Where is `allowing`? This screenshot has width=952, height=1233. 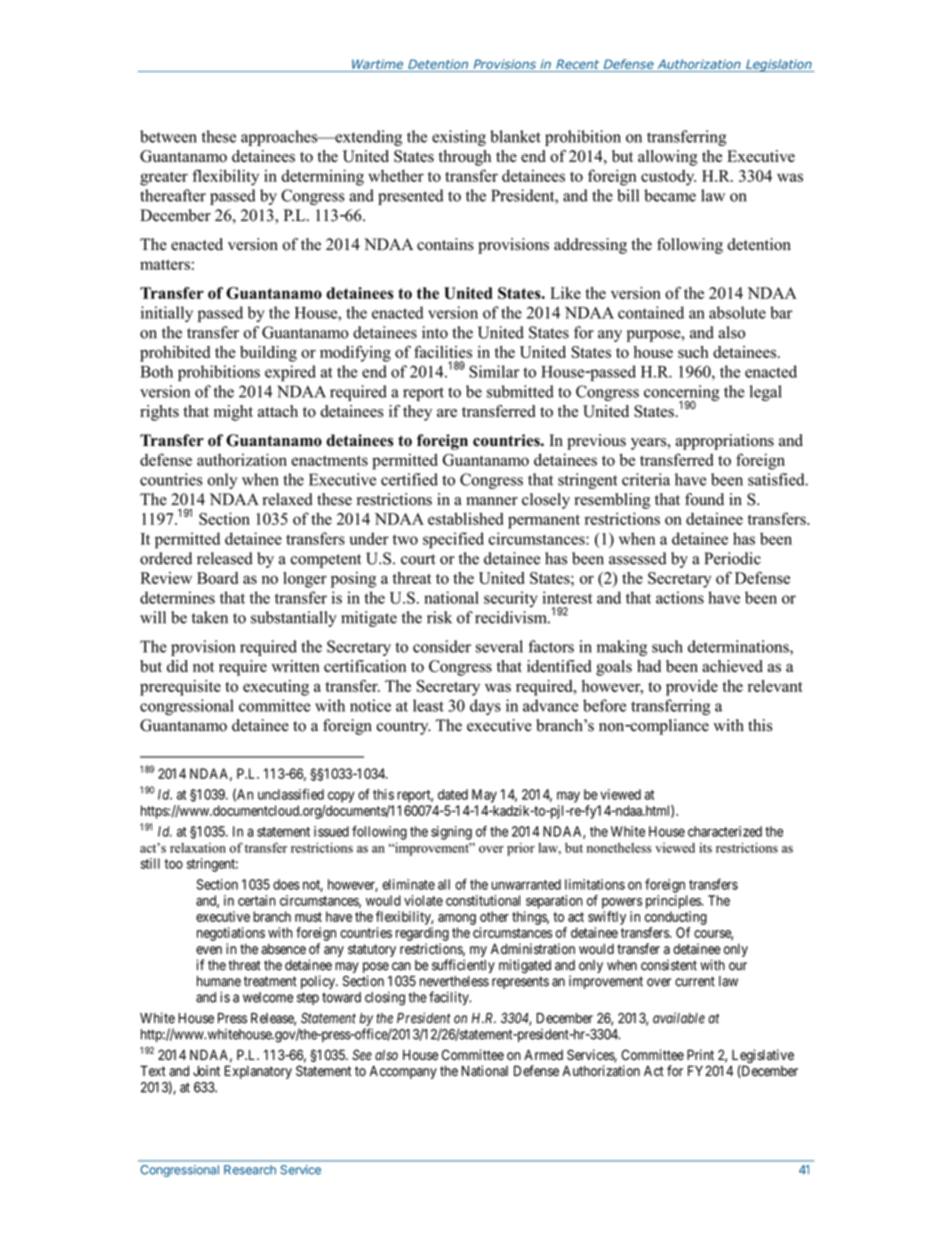
allowing is located at coordinates (668, 158).
